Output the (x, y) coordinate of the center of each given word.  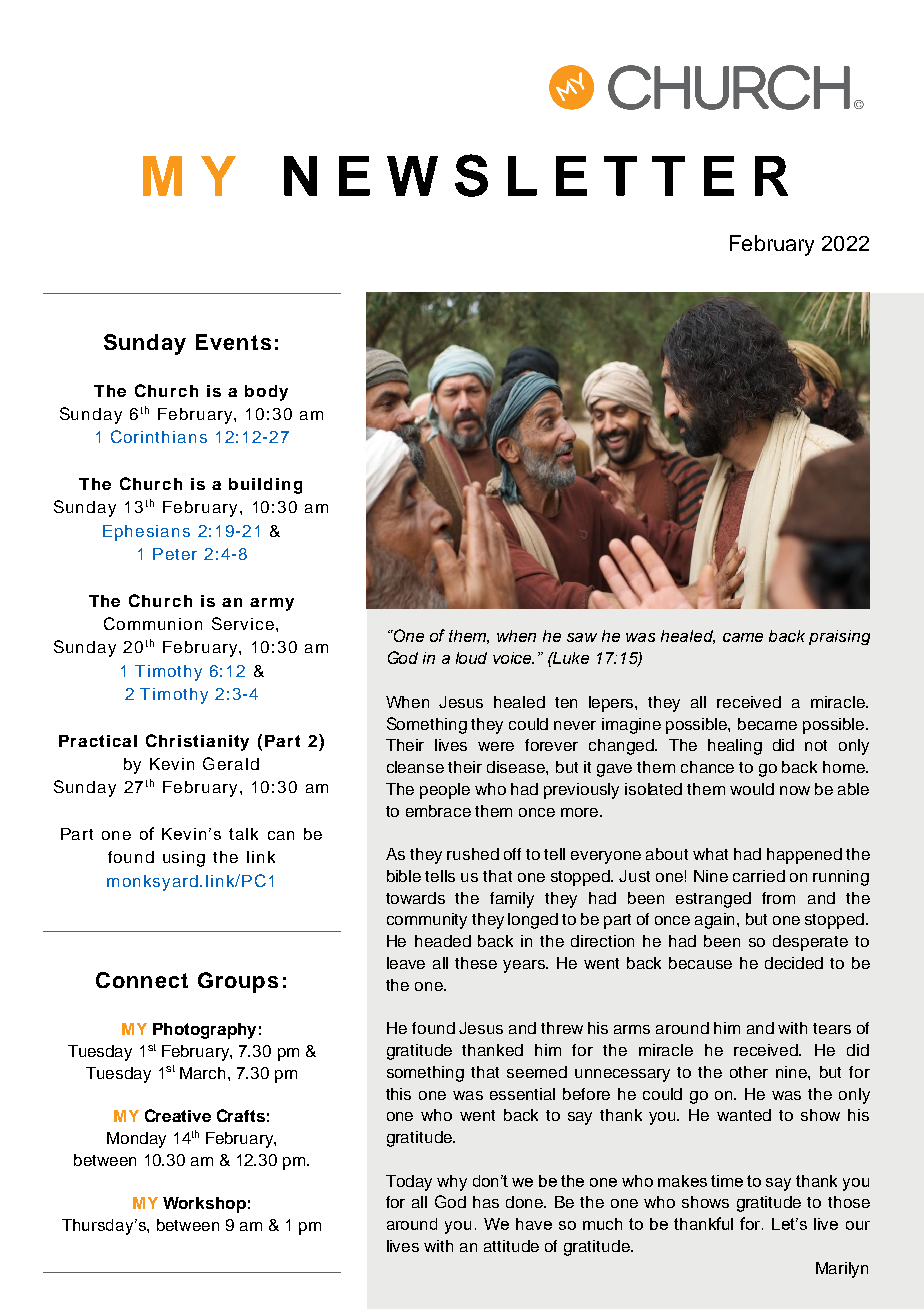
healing (735, 747)
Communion (153, 623)
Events (233, 342)
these (476, 963)
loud (471, 658)
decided (794, 963)
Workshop (204, 1205)
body (266, 393)
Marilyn (842, 1270)
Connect (142, 980)
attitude (511, 1246)
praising (839, 637)
